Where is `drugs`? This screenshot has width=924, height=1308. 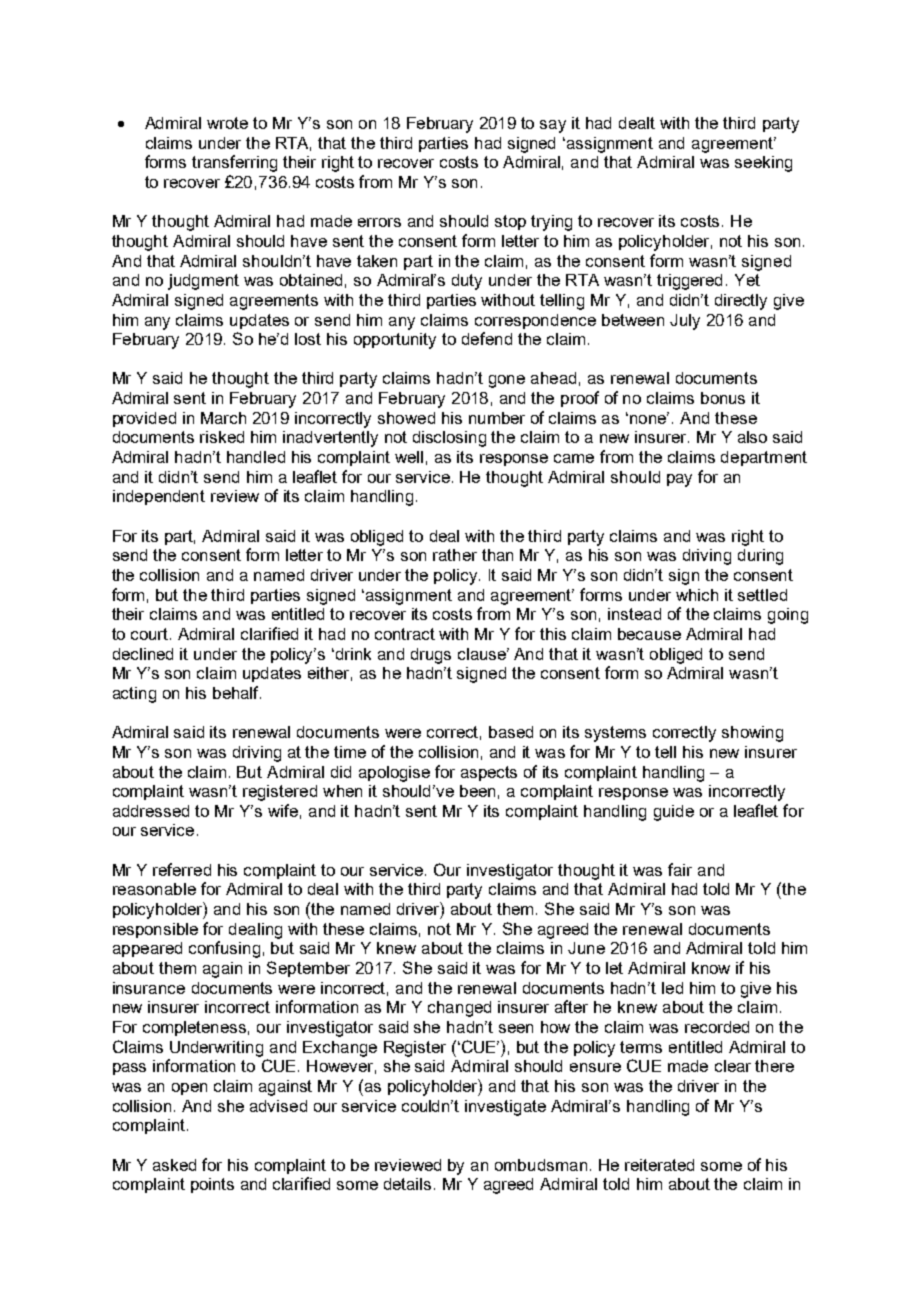 drugs is located at coordinates (431, 656).
